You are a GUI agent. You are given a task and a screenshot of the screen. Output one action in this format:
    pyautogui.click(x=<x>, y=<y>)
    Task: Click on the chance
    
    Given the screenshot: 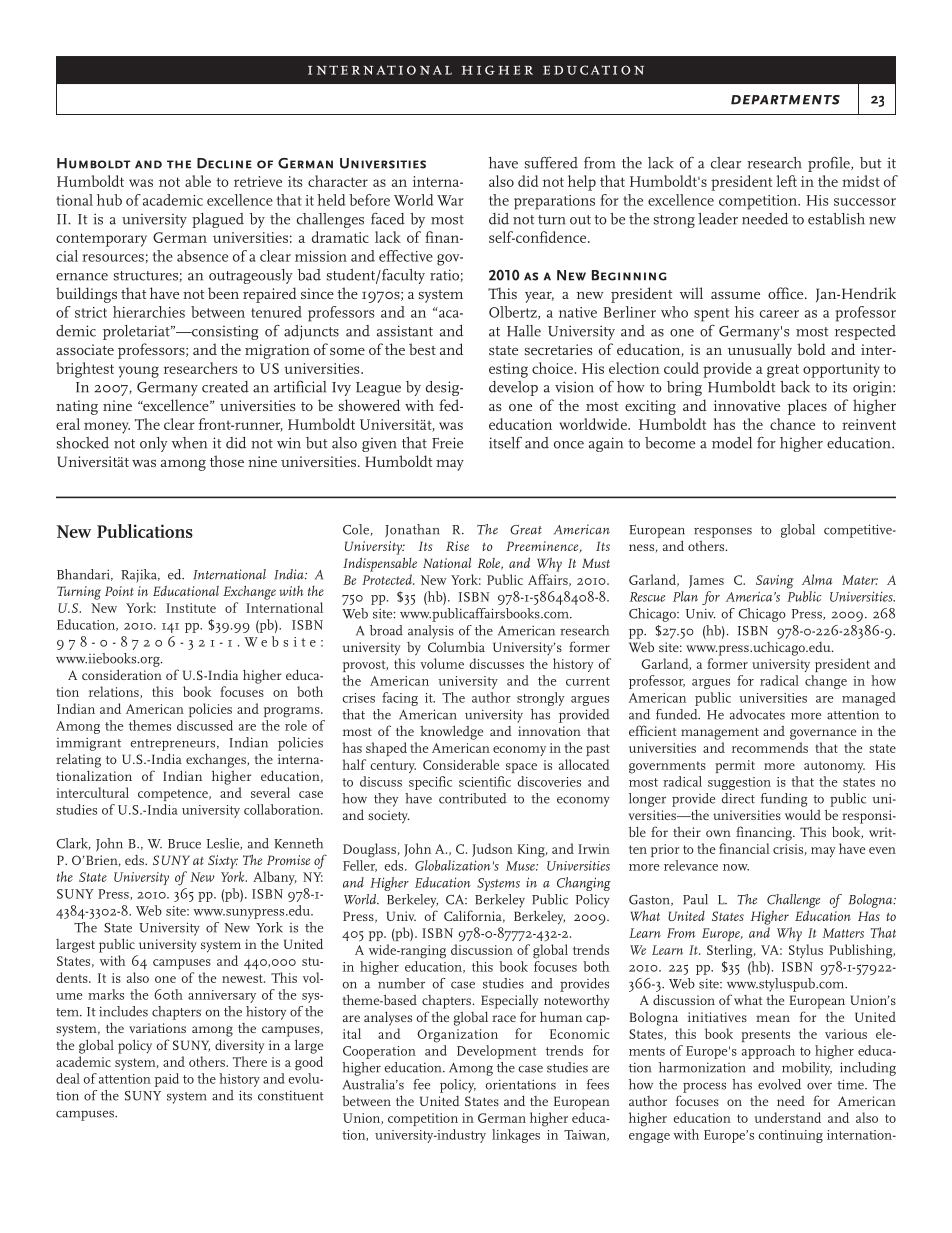 What is the action you would take?
    pyautogui.click(x=792, y=424)
